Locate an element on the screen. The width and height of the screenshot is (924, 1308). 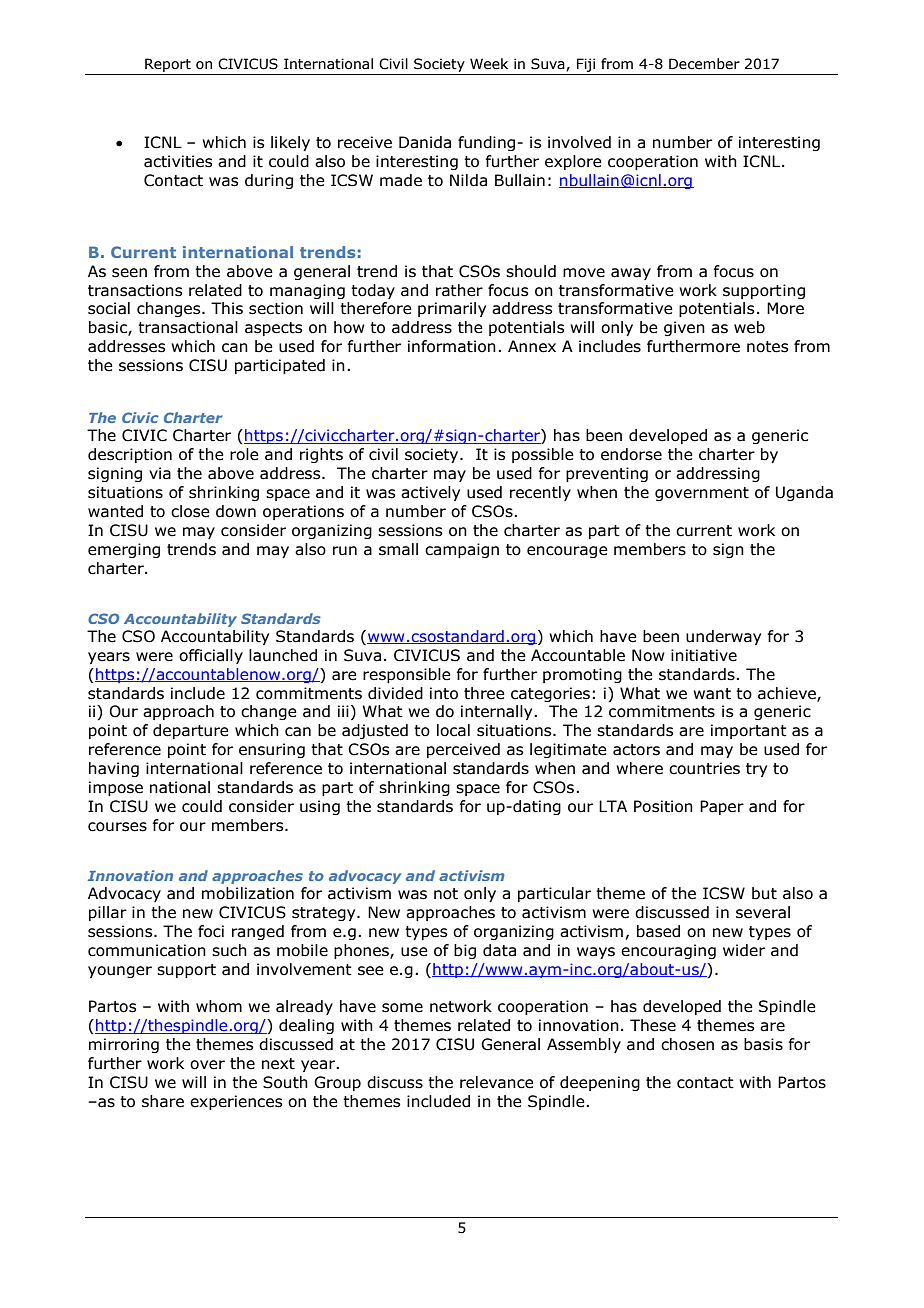
chosen is located at coordinates (687, 1044).
